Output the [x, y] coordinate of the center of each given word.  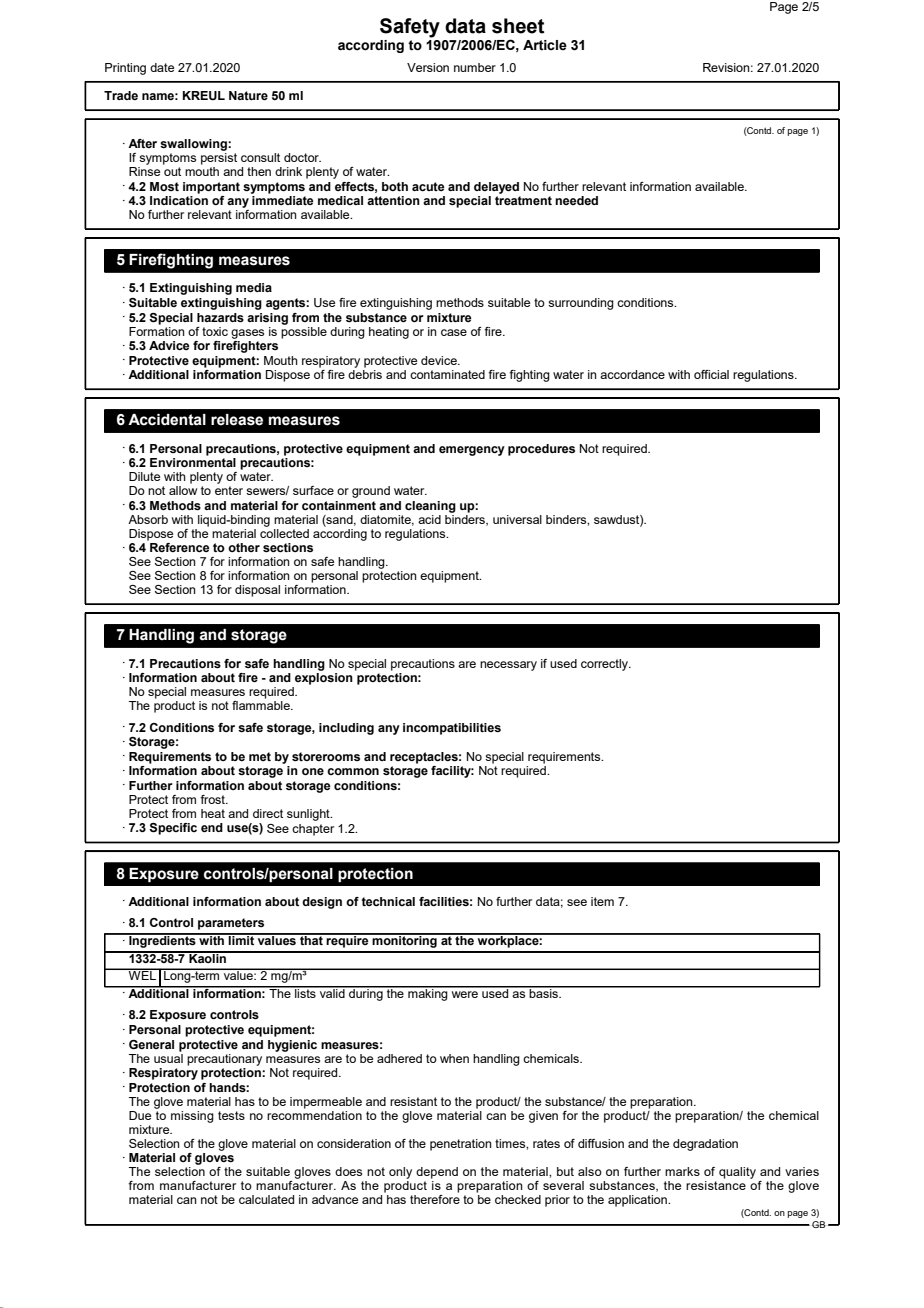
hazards [220, 317]
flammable [262, 705]
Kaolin [208, 957]
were [464, 994]
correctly [605, 665]
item [602, 901]
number [475, 67]
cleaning [430, 507]
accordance [632, 374]
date [162, 67]
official [711, 374]
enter [229, 490]
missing [192, 1117]
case [454, 332]
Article [545, 45]
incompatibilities [452, 729]
